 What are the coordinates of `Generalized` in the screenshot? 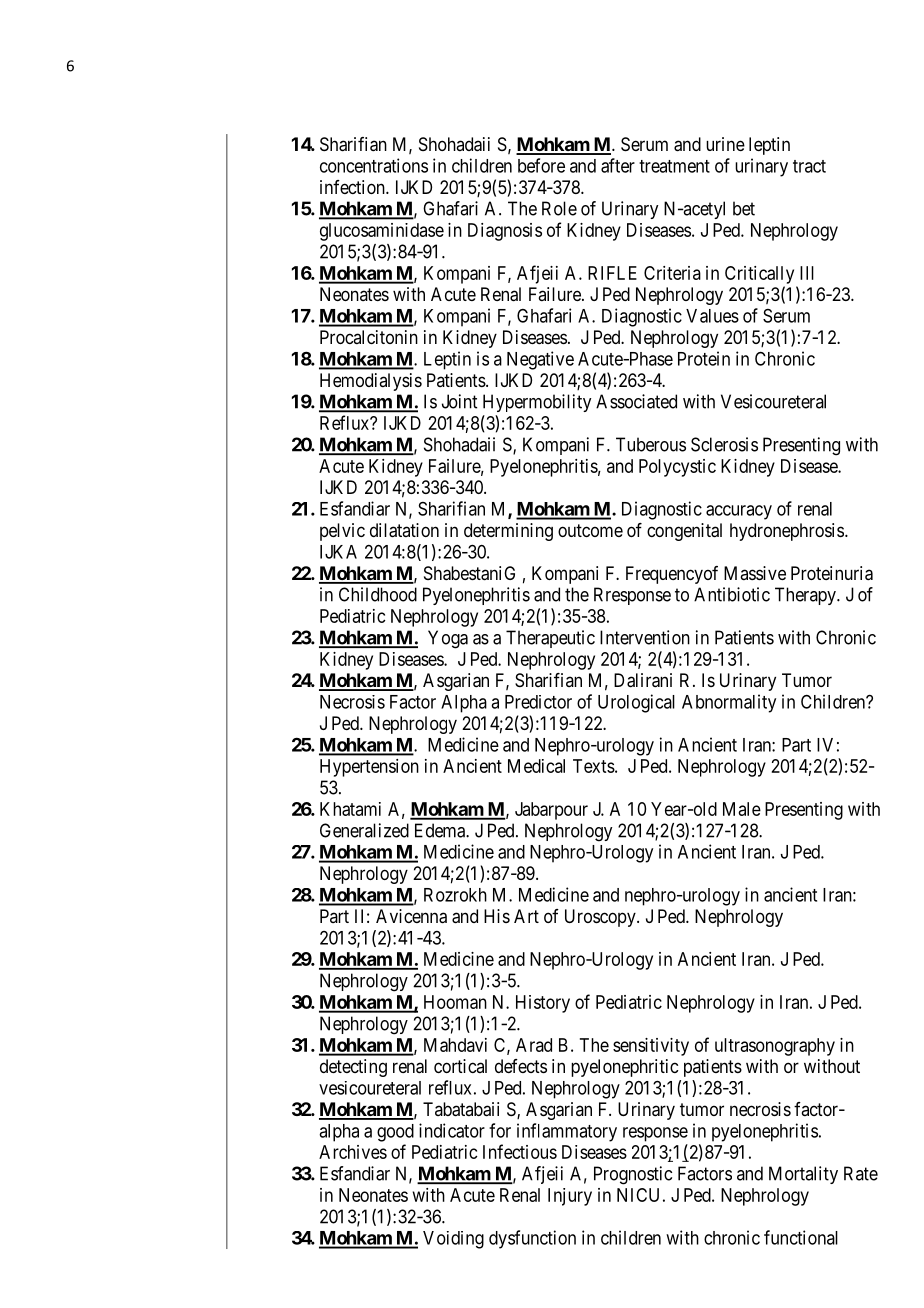 It's located at (364, 830).
